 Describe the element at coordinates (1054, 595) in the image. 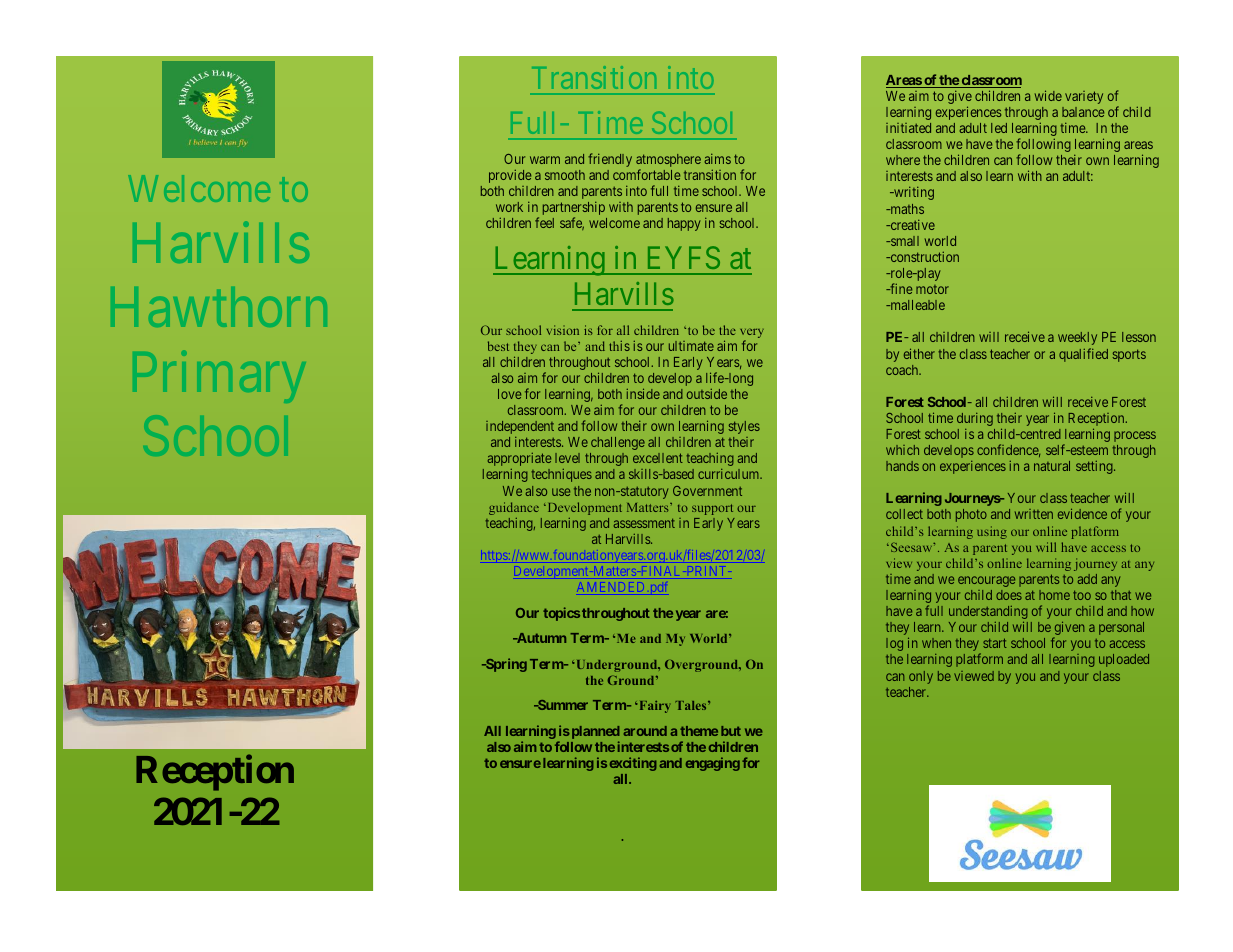

I see `home` at that location.
